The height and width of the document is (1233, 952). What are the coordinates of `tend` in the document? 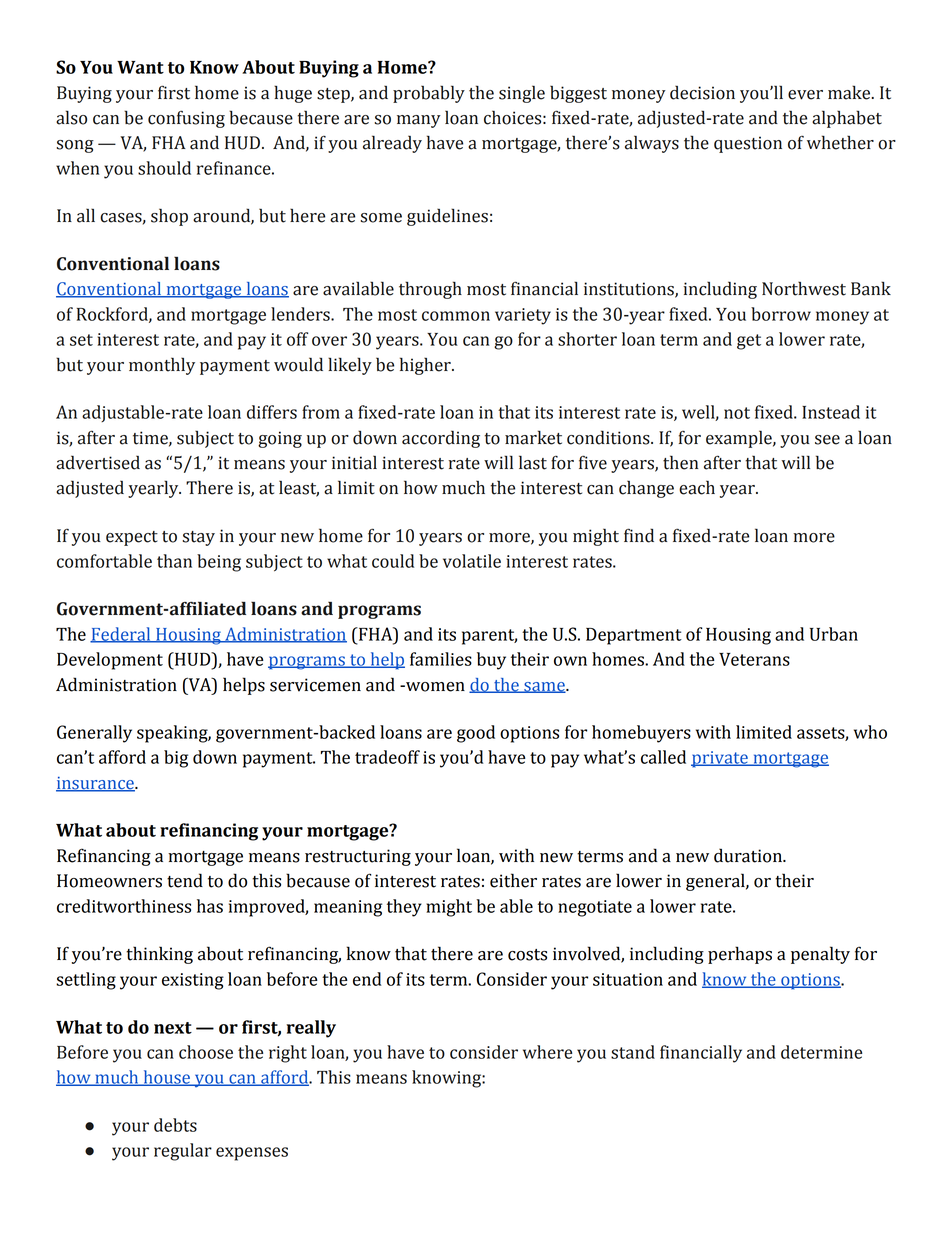 It's located at (185, 880).
